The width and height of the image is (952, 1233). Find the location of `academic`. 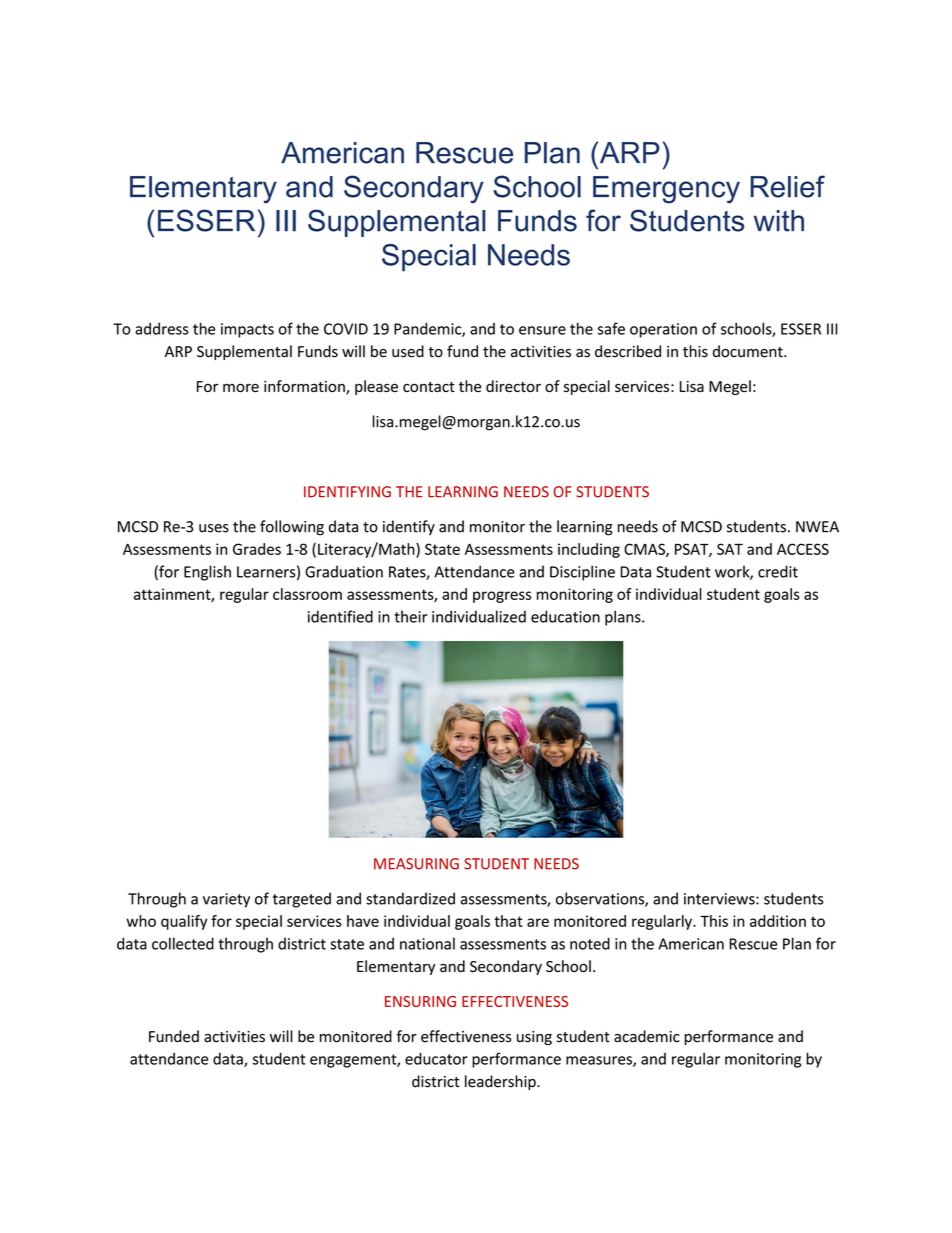

academic is located at coordinates (647, 1036).
